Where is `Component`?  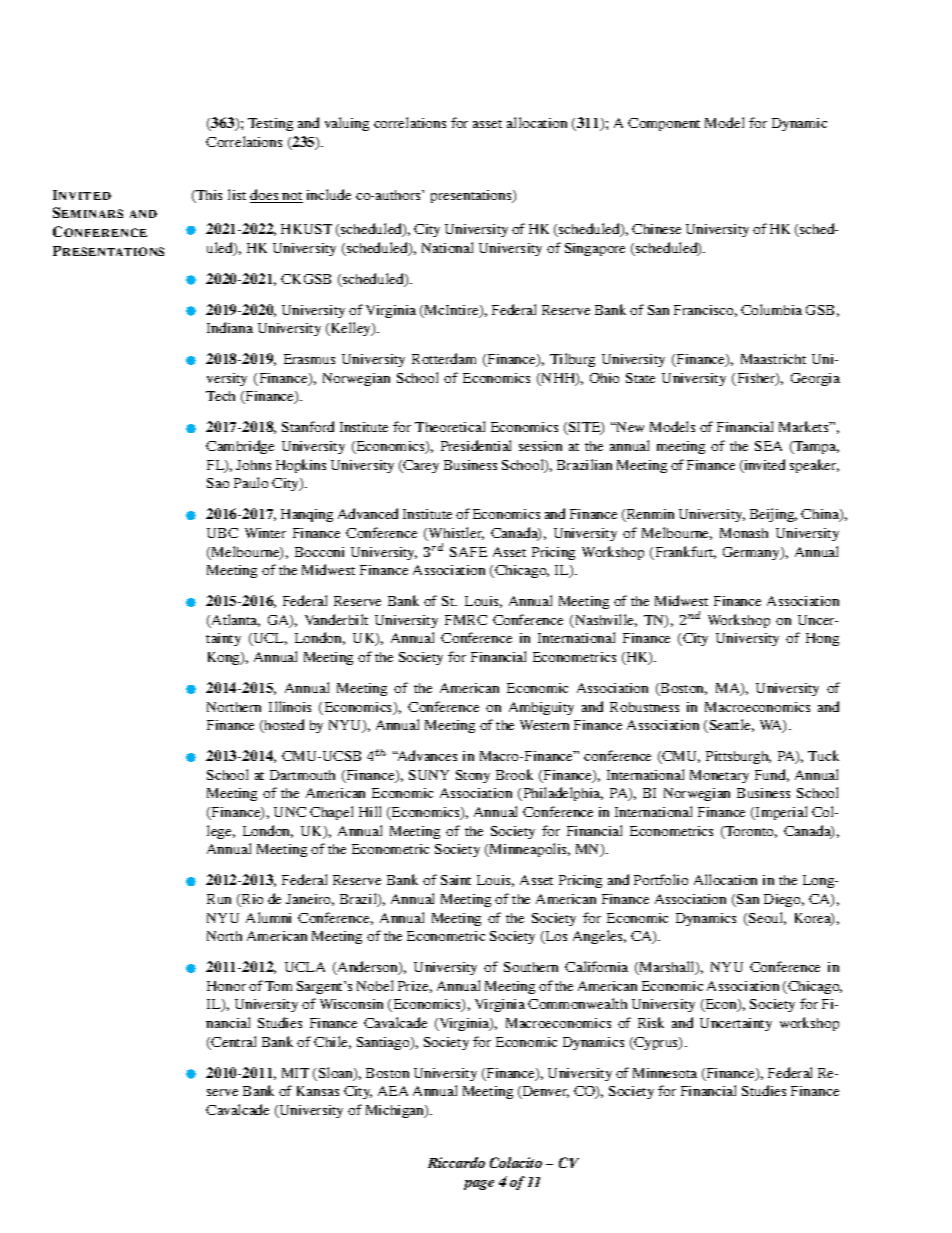
Component is located at coordinates (664, 124).
